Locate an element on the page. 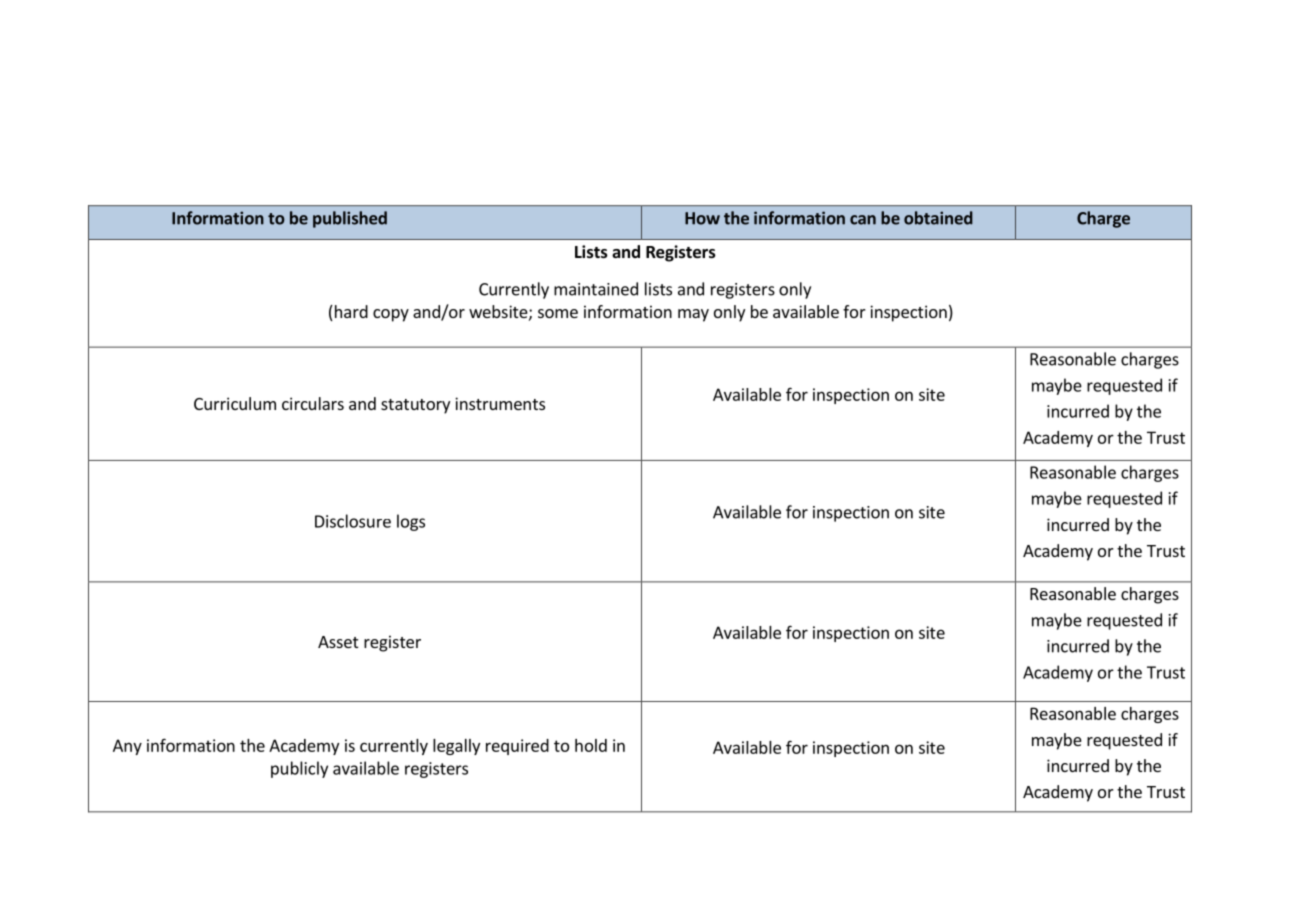  Disclosure is located at coordinates (353, 521).
